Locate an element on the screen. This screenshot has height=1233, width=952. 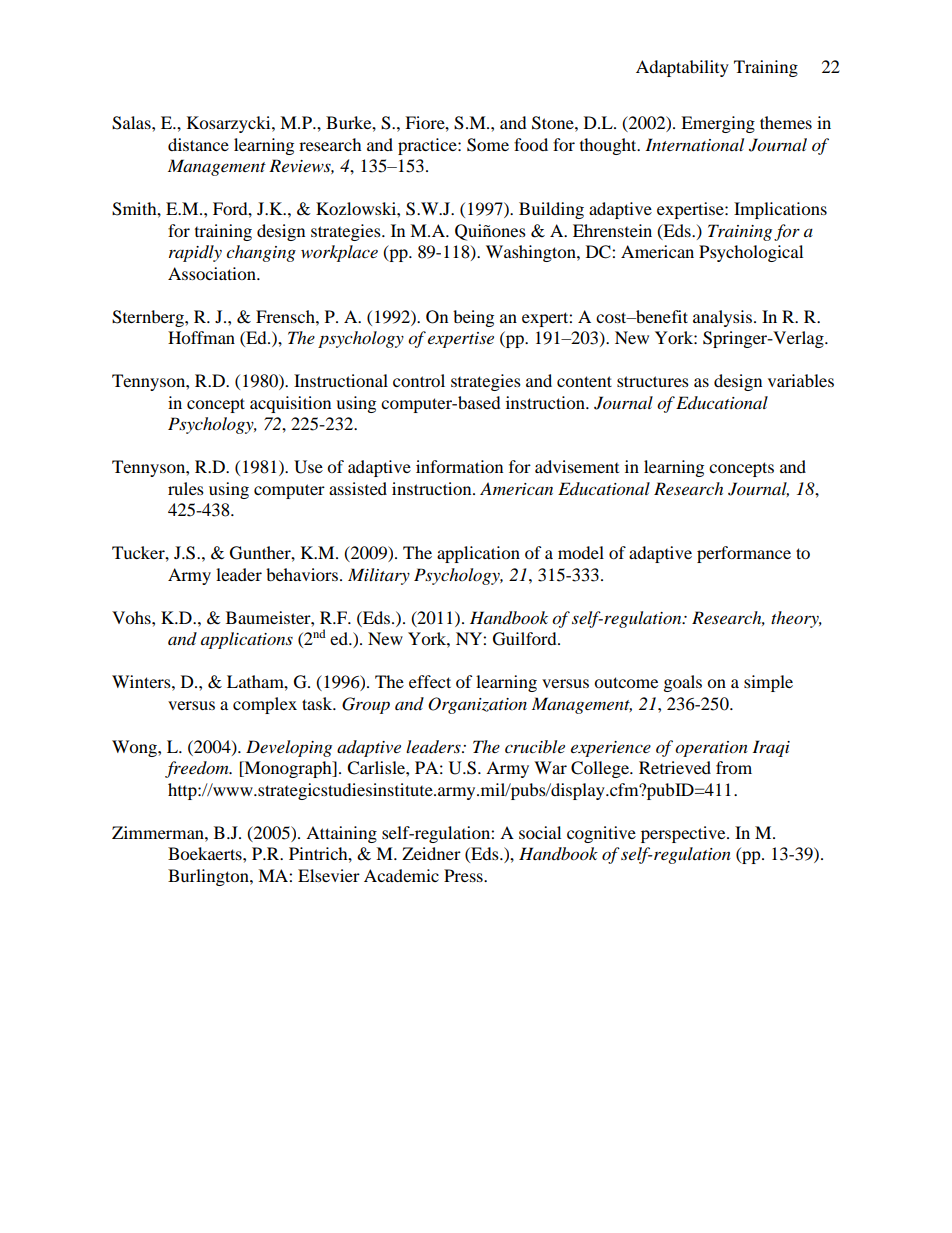
Psychological is located at coordinates (751, 253).
